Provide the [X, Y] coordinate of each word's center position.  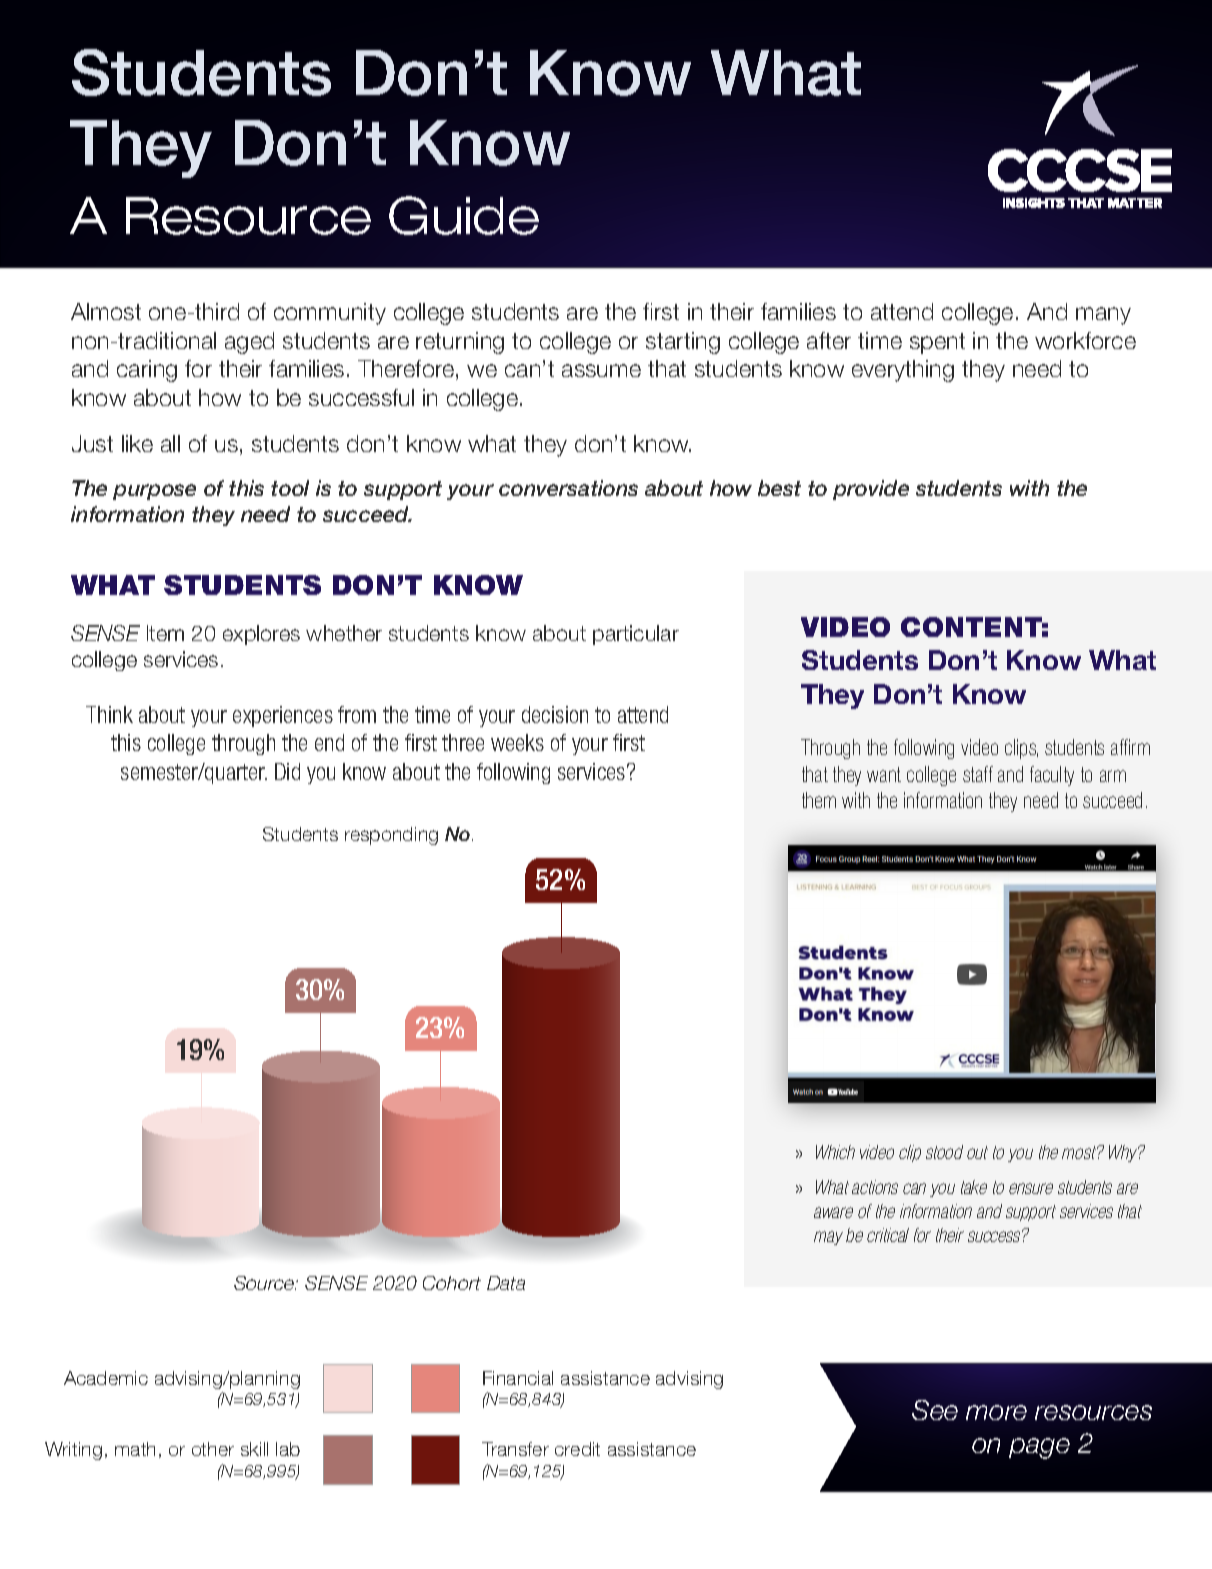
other [213, 1449]
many [1103, 316]
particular [636, 635]
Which [835, 1152]
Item [165, 633]
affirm [1130, 747]
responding [391, 836]
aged [249, 343]
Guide [464, 215]
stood [944, 1152]
